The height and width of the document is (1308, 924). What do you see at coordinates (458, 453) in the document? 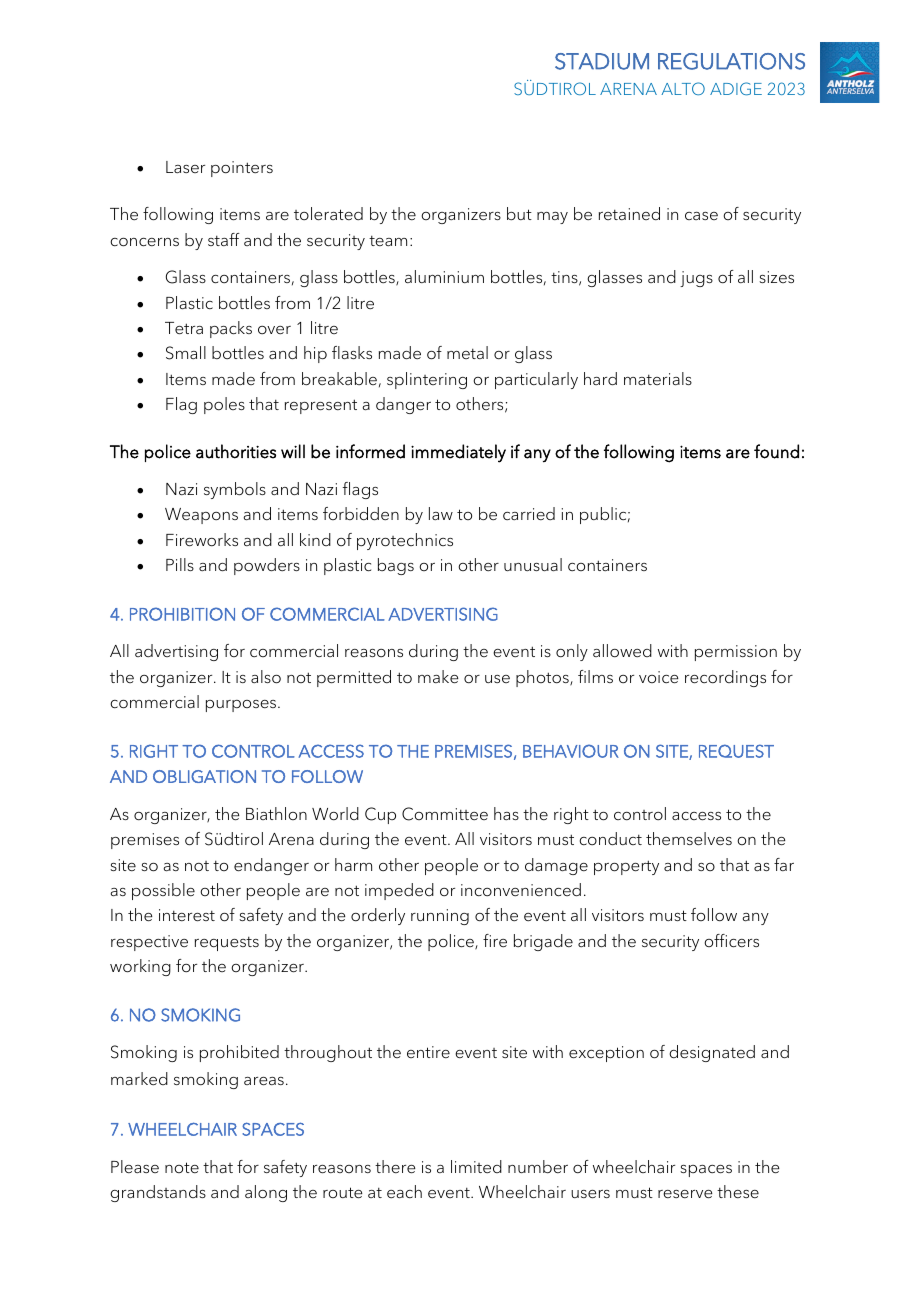
I see `immediately` at bounding box center [458, 453].
